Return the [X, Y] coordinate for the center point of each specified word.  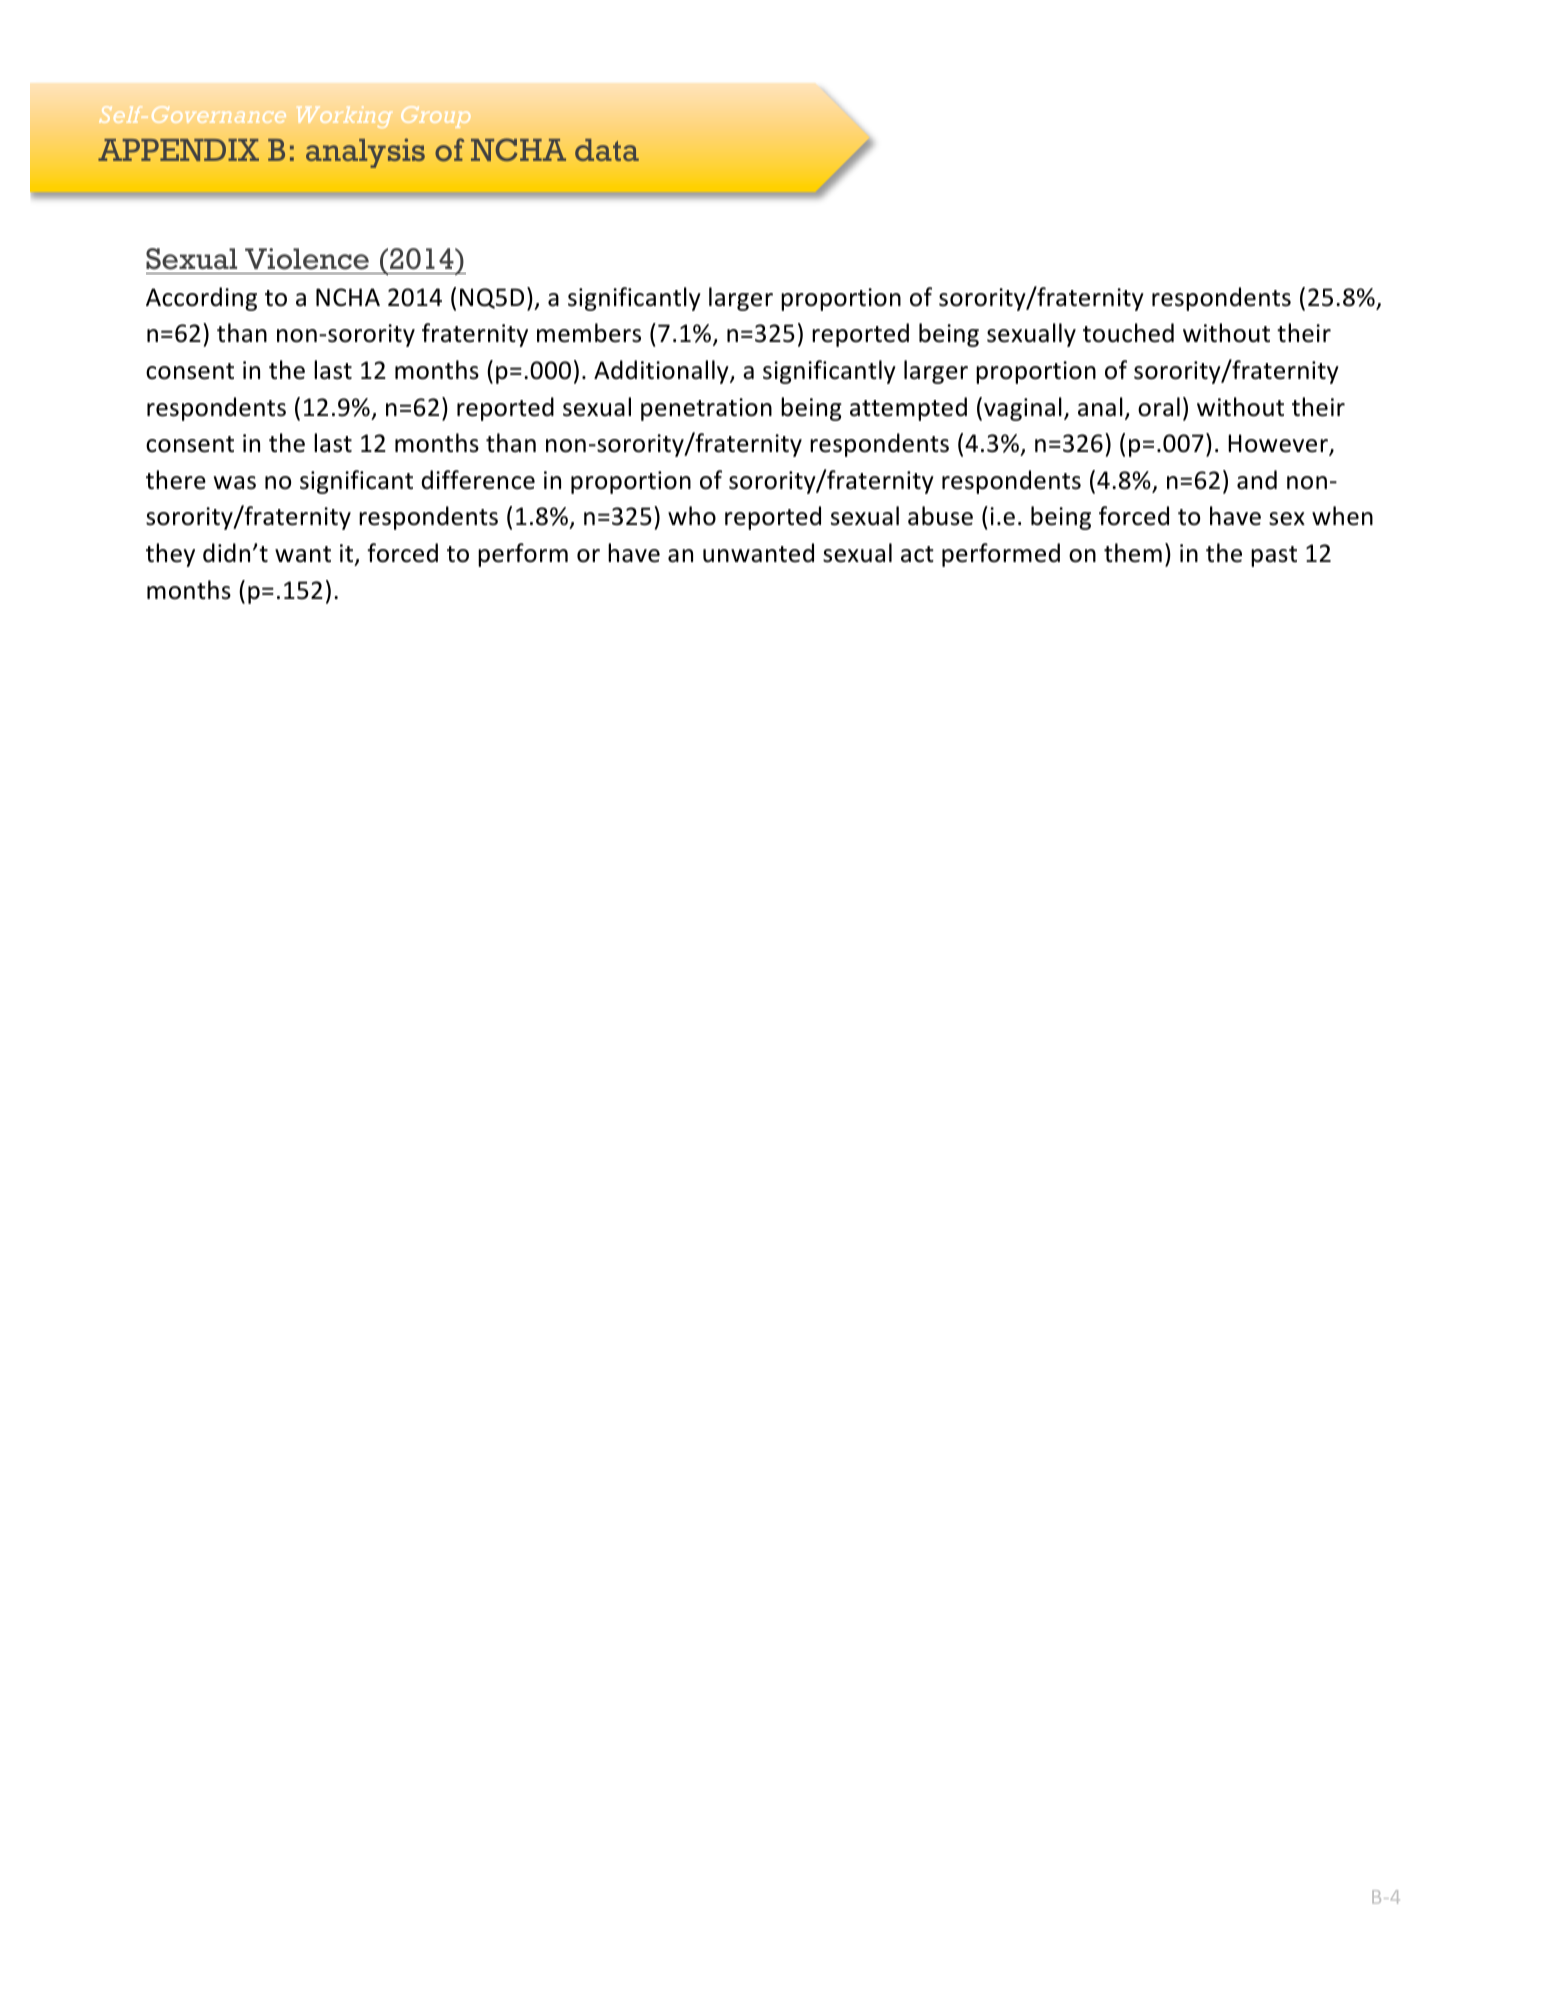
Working [344, 117]
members [589, 333]
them [1133, 553]
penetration [706, 409]
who [692, 516]
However [1279, 444]
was [235, 483]
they [170, 555]
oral [1159, 407]
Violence [307, 259]
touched [1128, 333]
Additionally [662, 372]
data [607, 150]
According [201, 299]
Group [435, 117]
